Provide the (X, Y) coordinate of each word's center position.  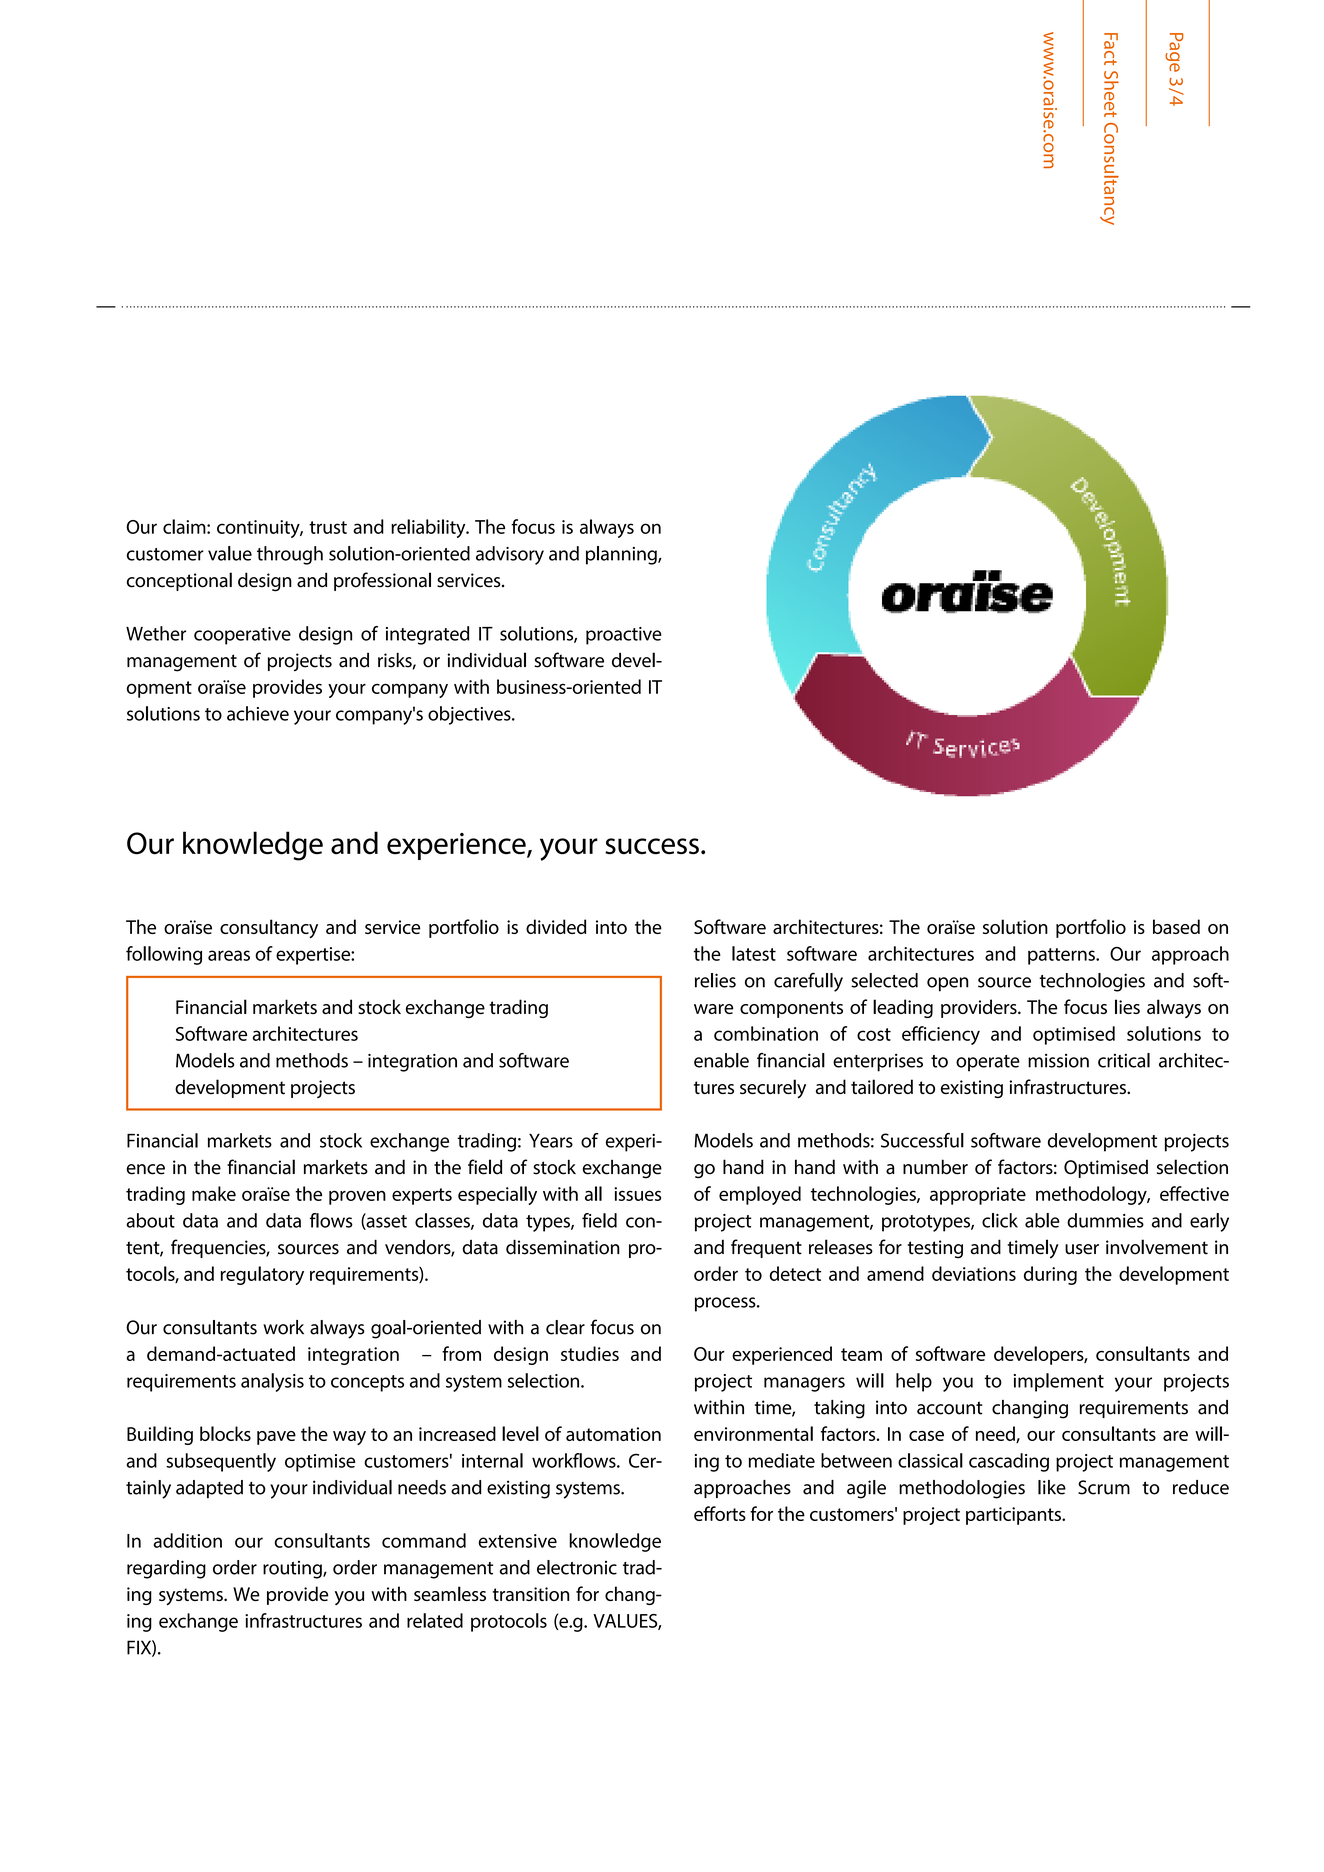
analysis (272, 1382)
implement (1059, 1382)
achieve (258, 713)
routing (293, 1570)
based (1176, 926)
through (290, 555)
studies (590, 1353)
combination (766, 1033)
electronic (577, 1567)
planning (622, 555)
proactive (624, 636)
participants (1014, 1516)
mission (1058, 1061)
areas (229, 955)
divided (556, 926)
